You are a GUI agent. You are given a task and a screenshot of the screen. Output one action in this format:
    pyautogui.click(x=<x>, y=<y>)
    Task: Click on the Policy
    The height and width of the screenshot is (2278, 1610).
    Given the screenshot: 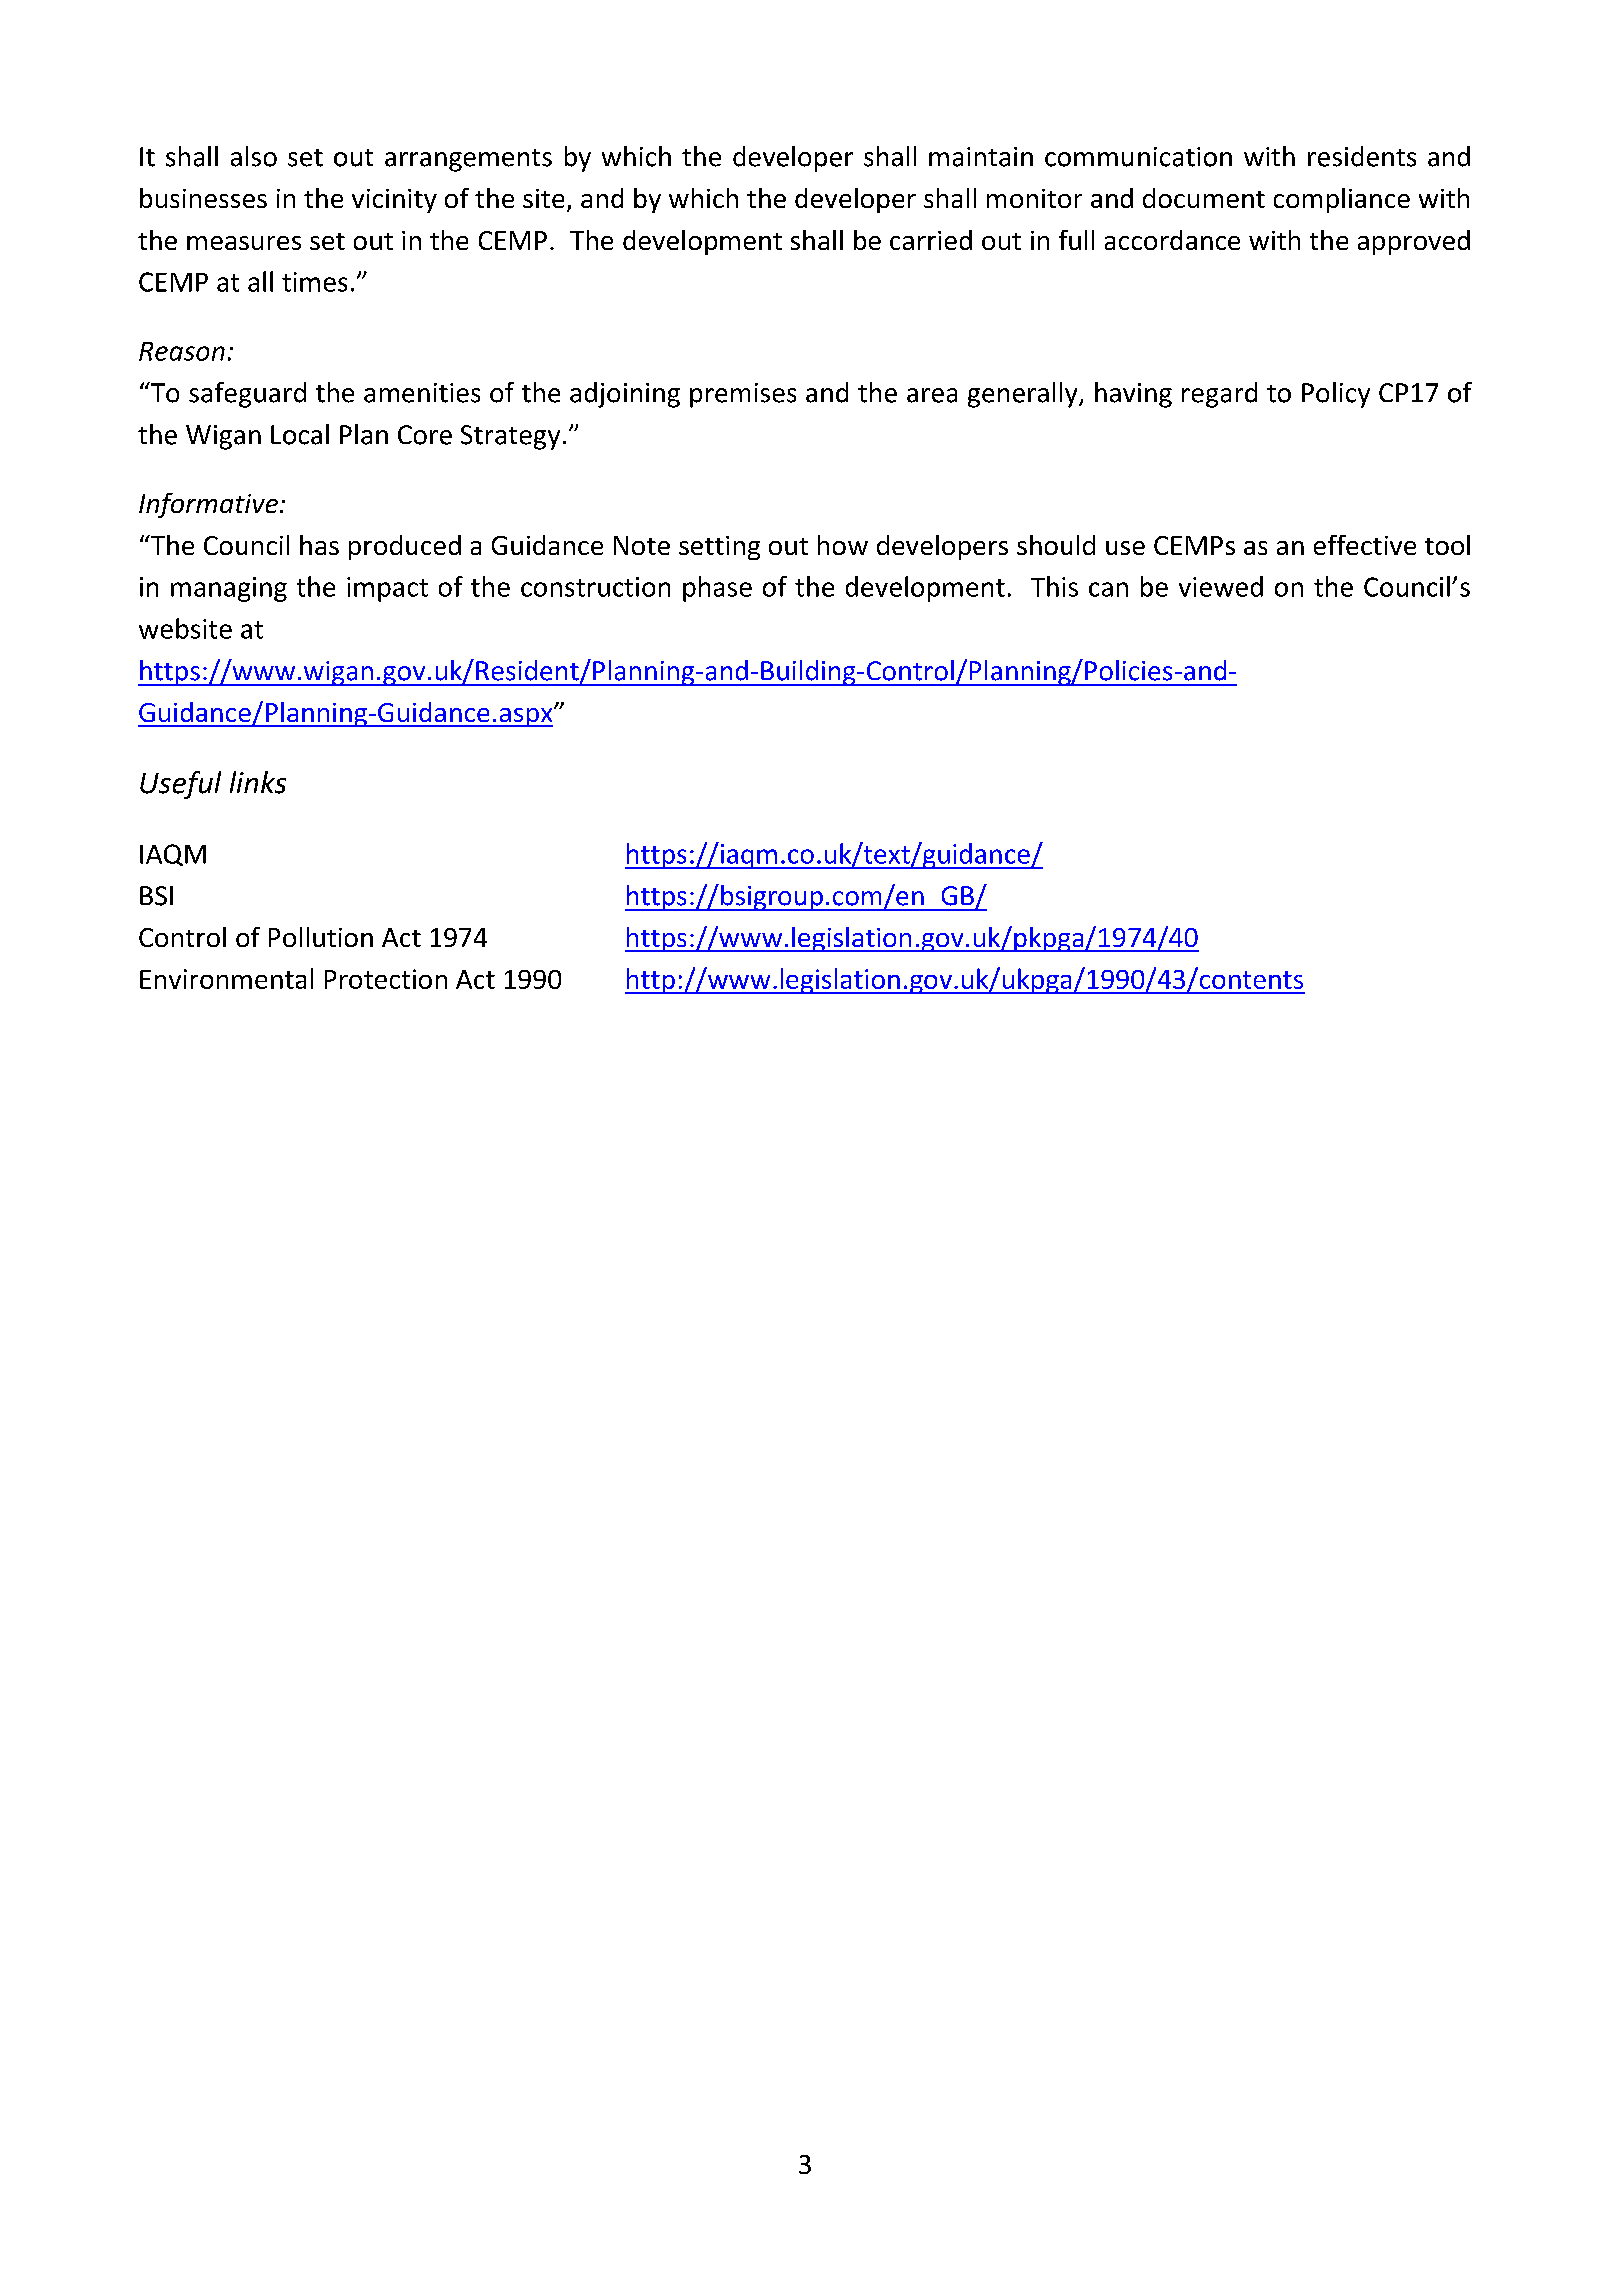 What is the action you would take?
    pyautogui.click(x=1336, y=395)
